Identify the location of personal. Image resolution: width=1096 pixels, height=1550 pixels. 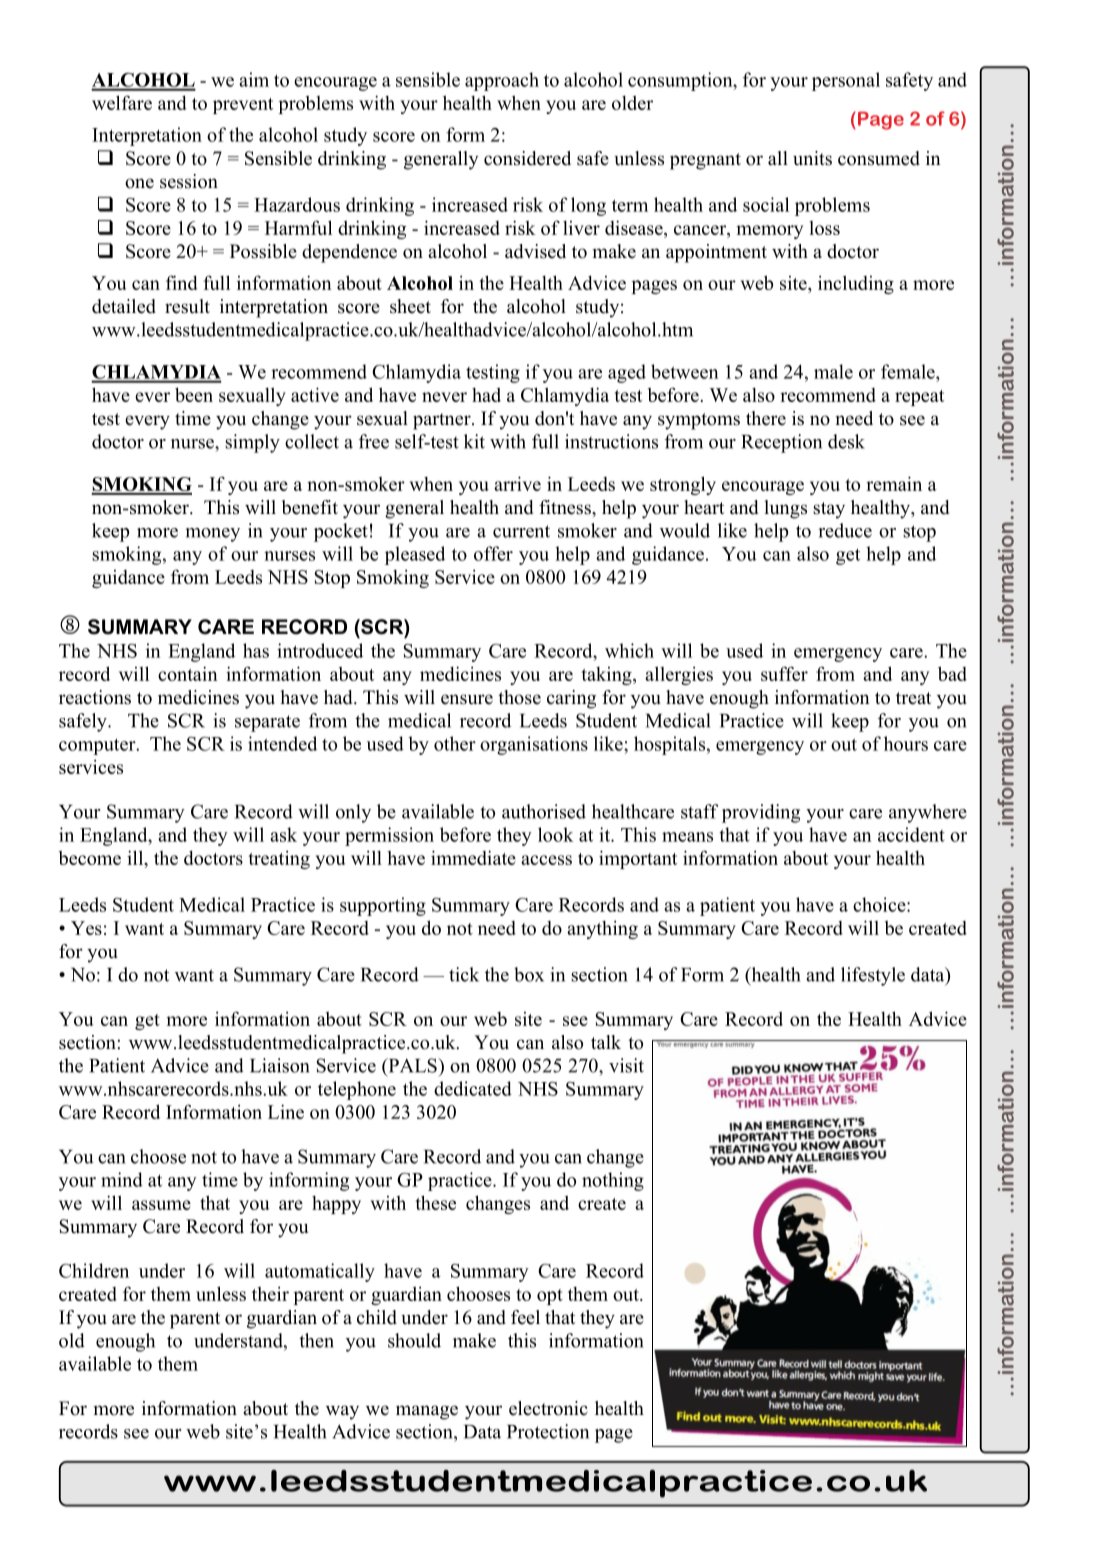
(846, 81).
